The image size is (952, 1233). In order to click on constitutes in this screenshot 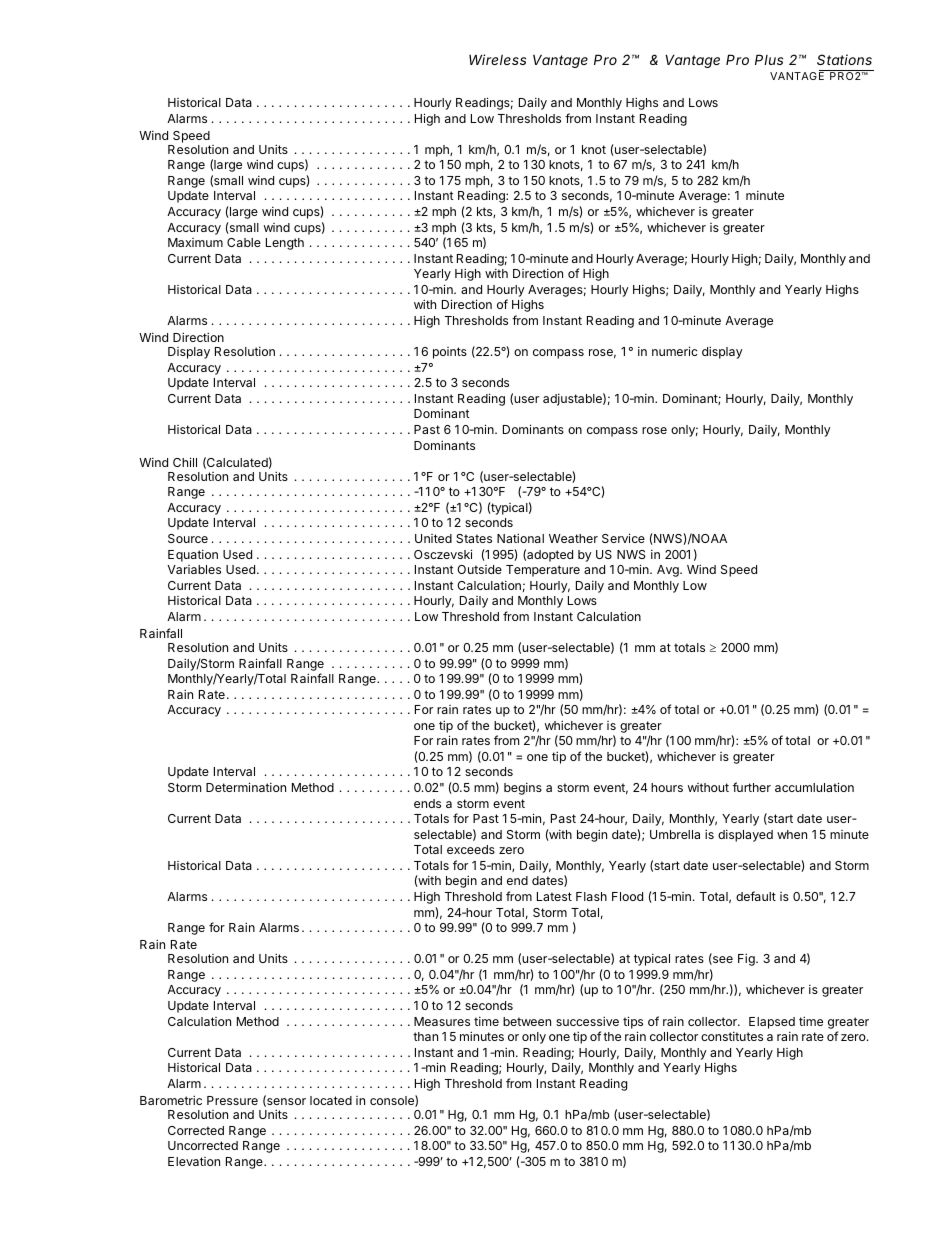, I will do `click(732, 1036)`.
